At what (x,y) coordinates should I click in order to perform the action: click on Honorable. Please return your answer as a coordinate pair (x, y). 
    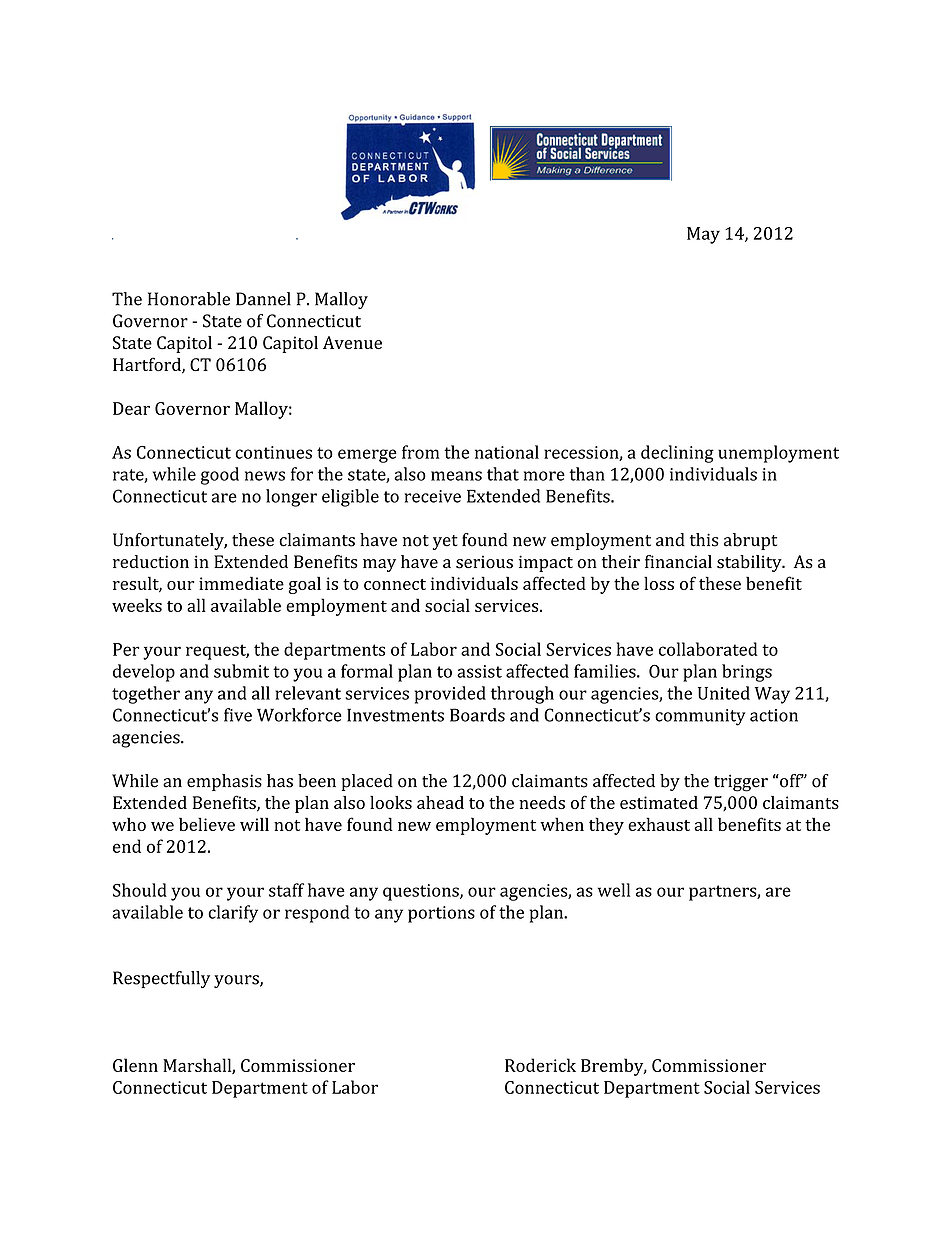
    Looking at the image, I should click on (189, 299).
